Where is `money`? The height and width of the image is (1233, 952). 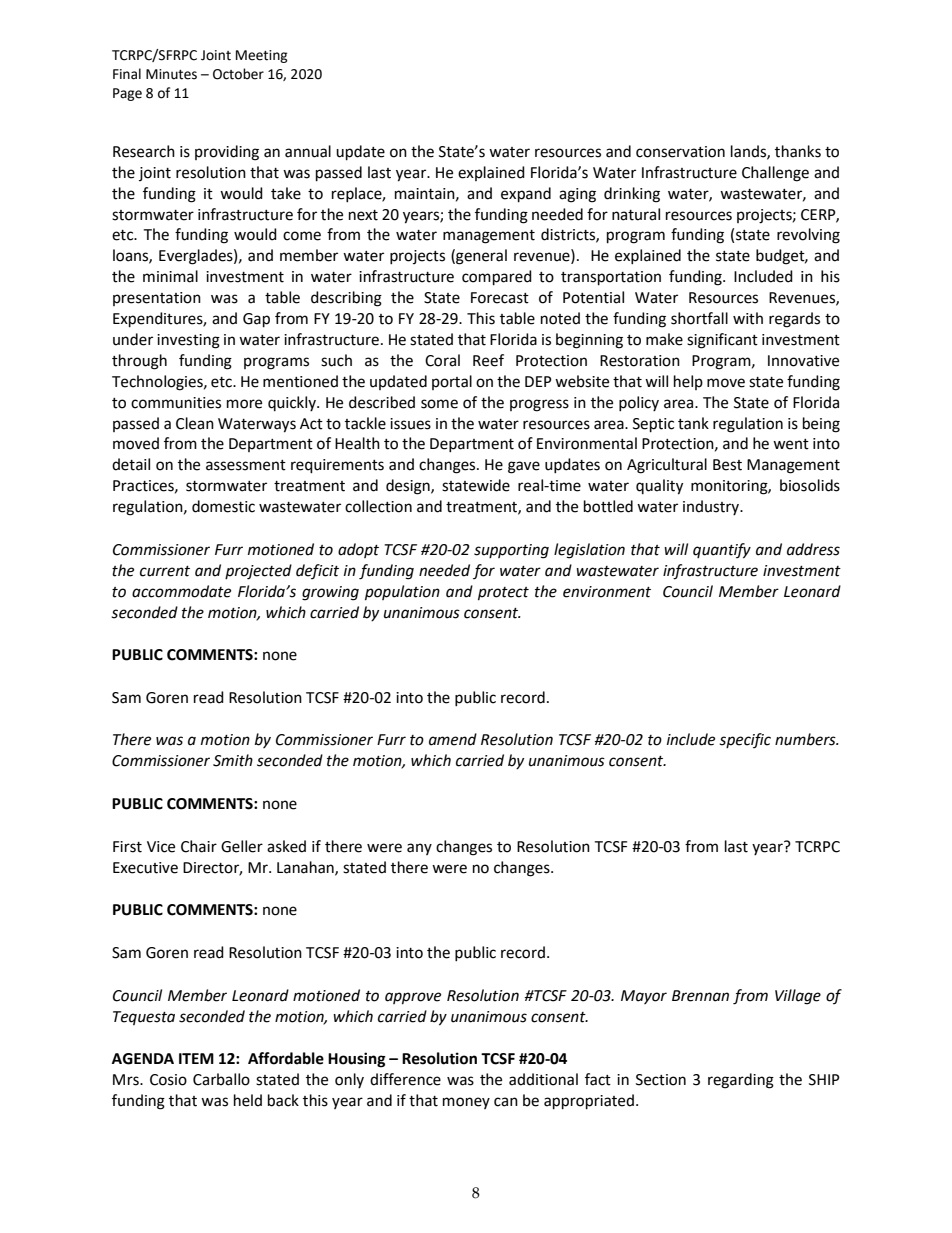
money is located at coordinates (466, 1103).
